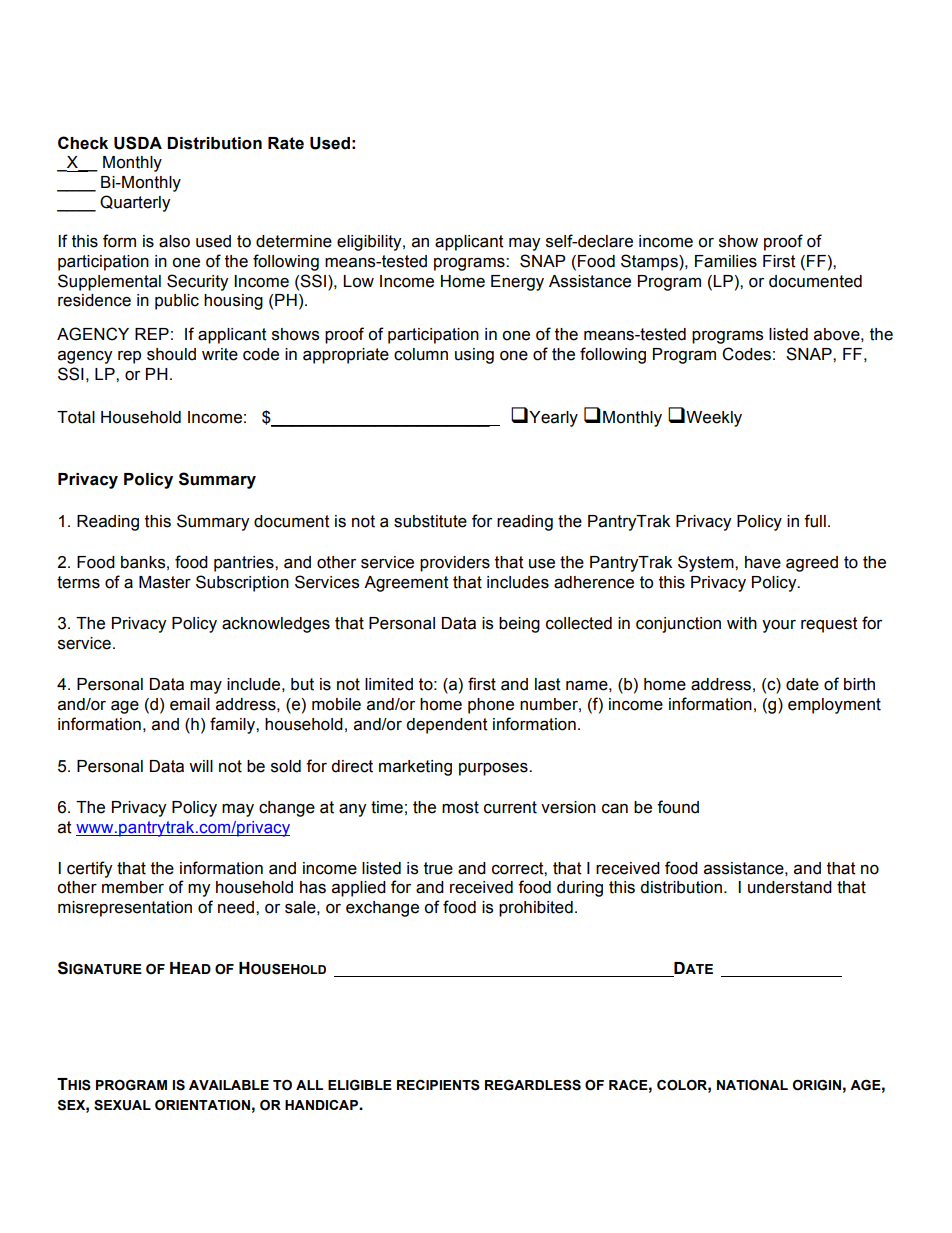 The width and height of the screenshot is (952, 1233). What do you see at coordinates (815, 521) in the screenshot?
I see `full` at bounding box center [815, 521].
